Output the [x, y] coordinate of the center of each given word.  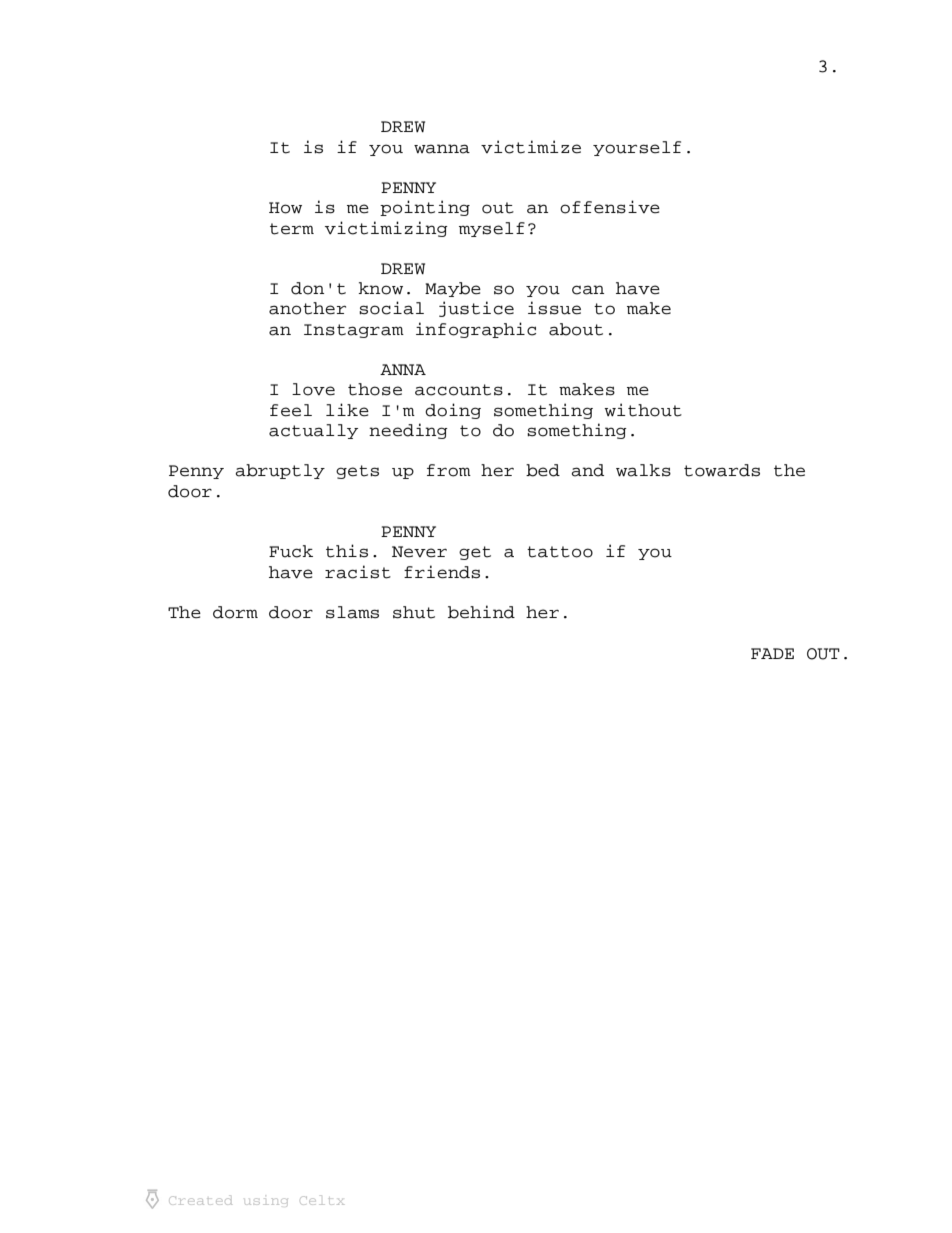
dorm [235, 612]
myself [492, 229]
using [266, 1202]
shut [414, 612]
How [285, 208]
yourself [637, 148]
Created [201, 1200]
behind [481, 612]
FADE [772, 653]
